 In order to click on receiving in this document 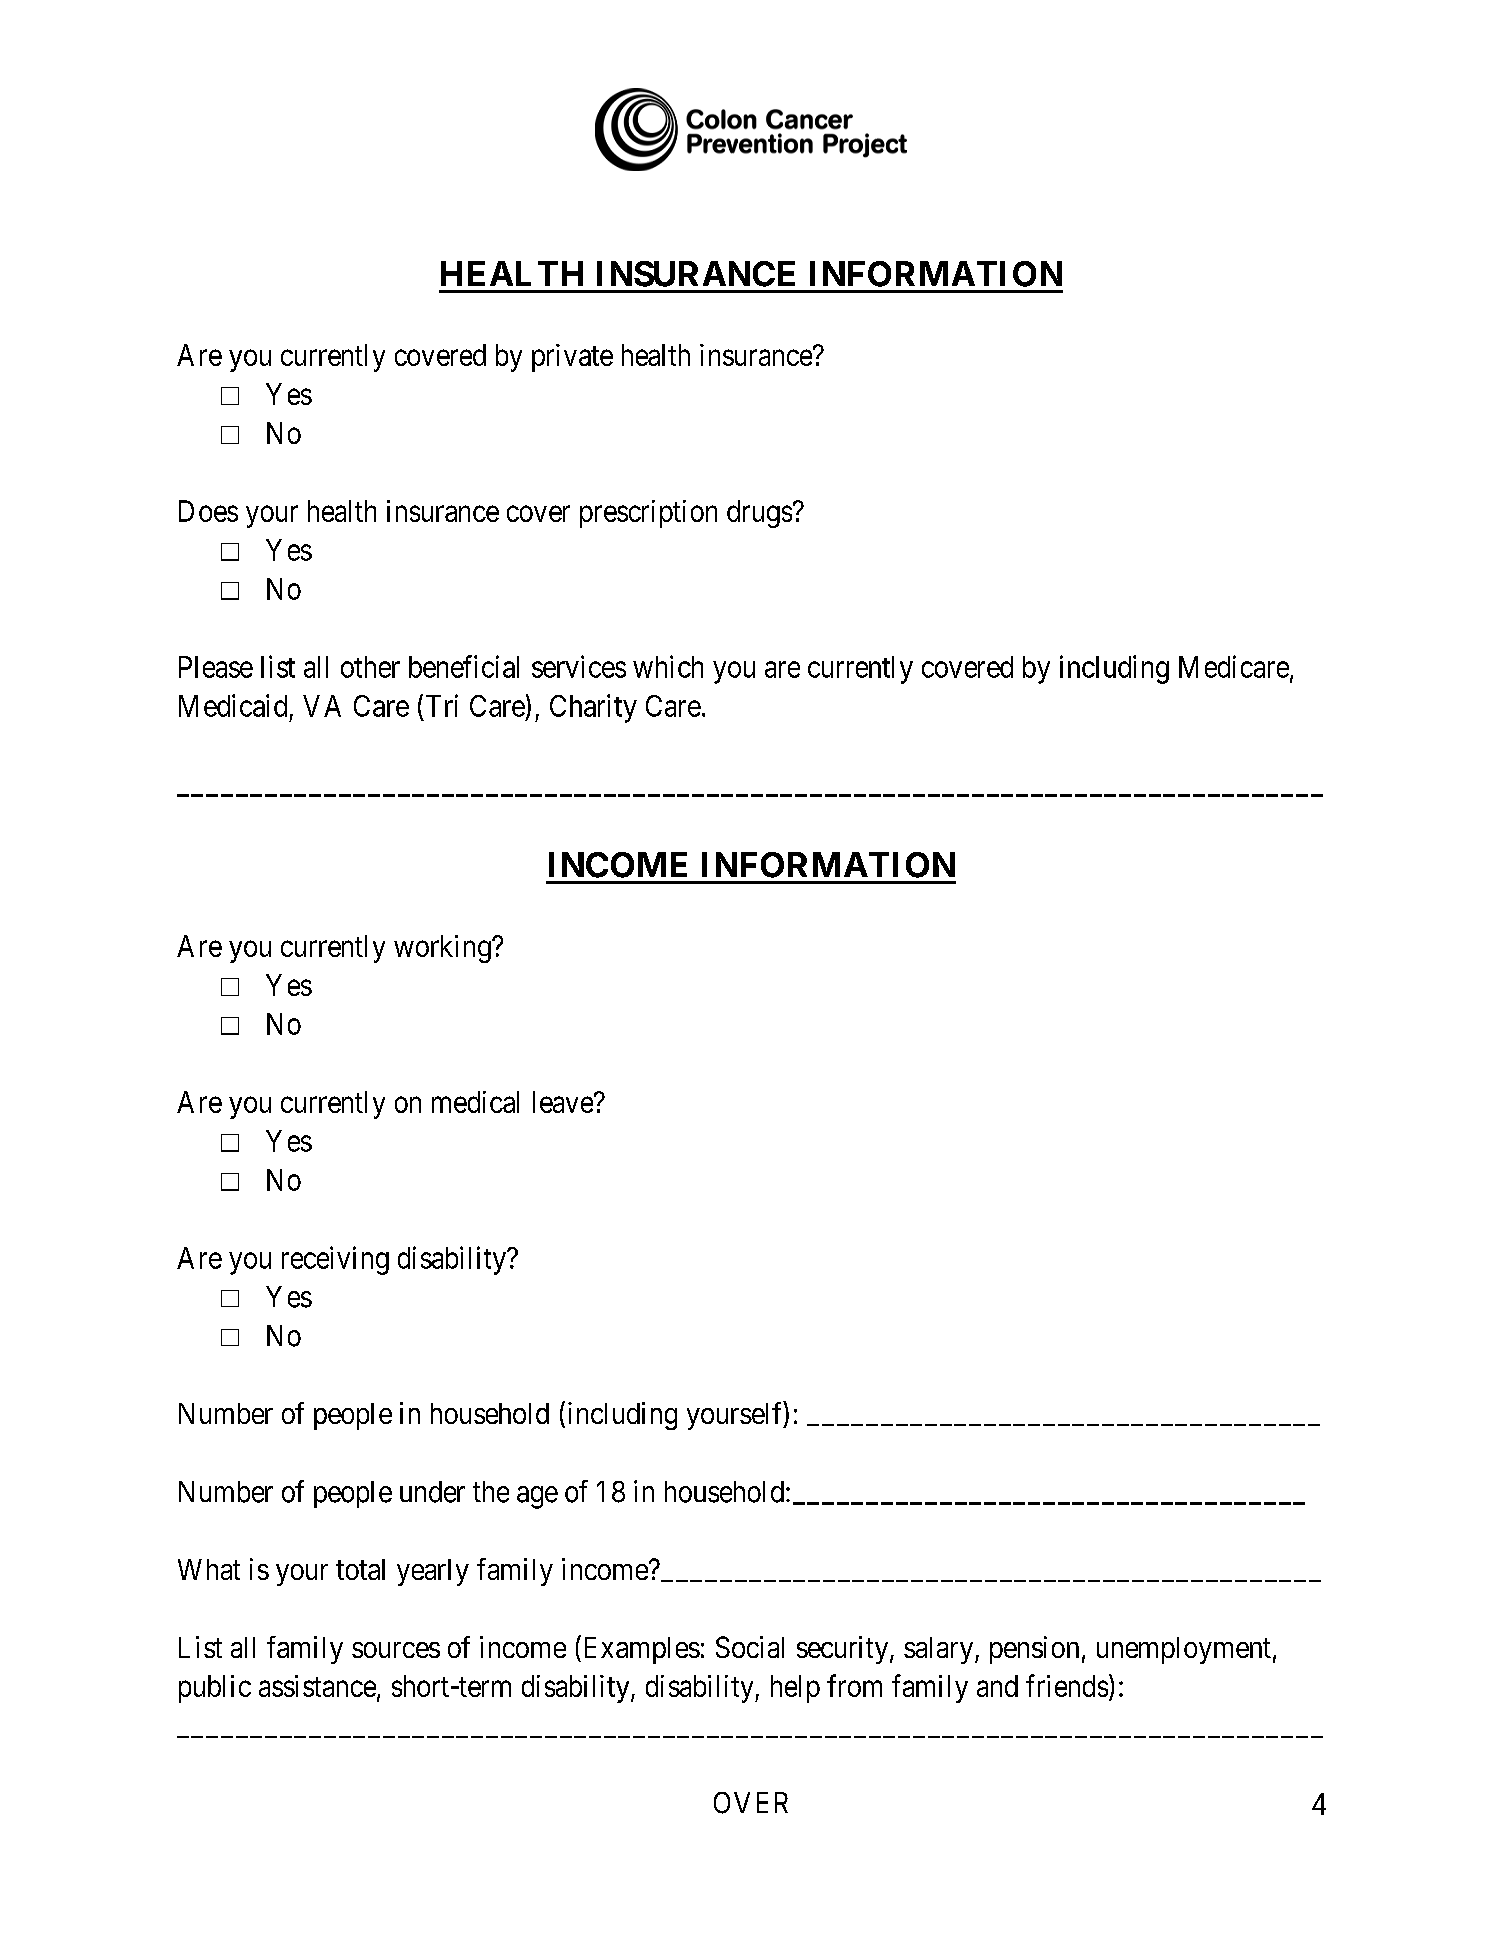, I will do `click(335, 1260)`.
